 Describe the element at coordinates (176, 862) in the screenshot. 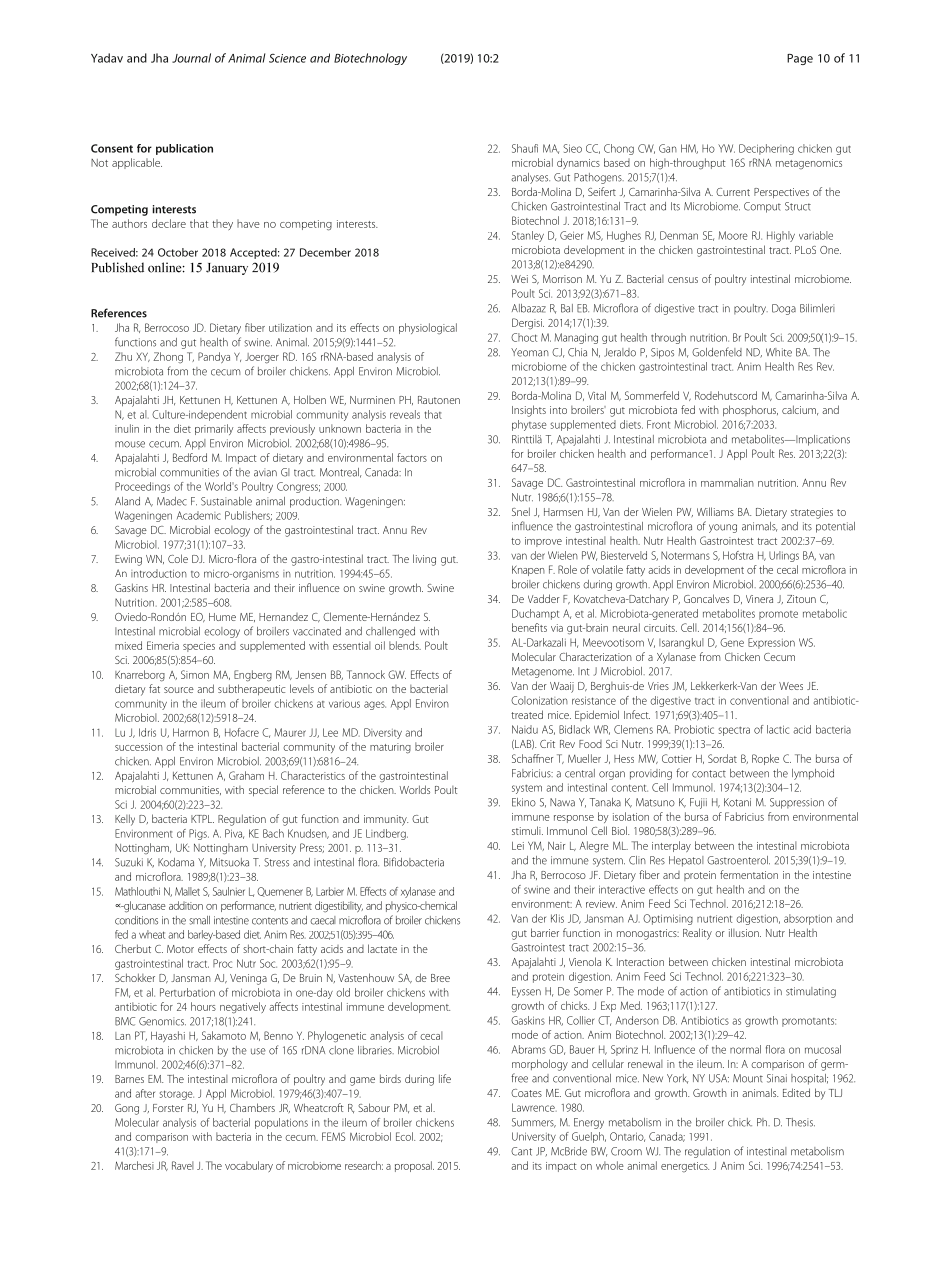

I see `Kodama` at that location.
